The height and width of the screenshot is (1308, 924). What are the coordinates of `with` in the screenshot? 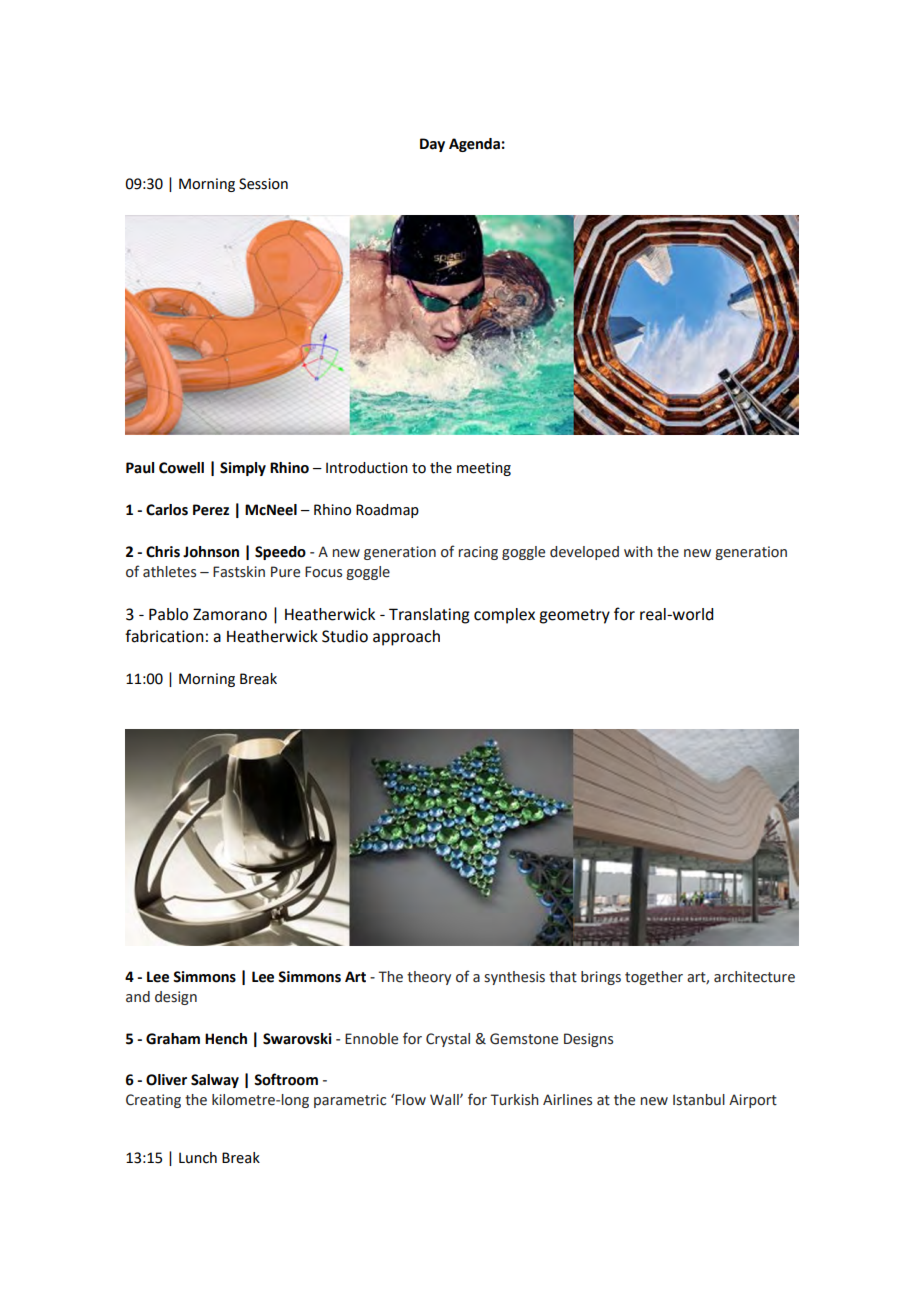 It's located at (638, 552).
